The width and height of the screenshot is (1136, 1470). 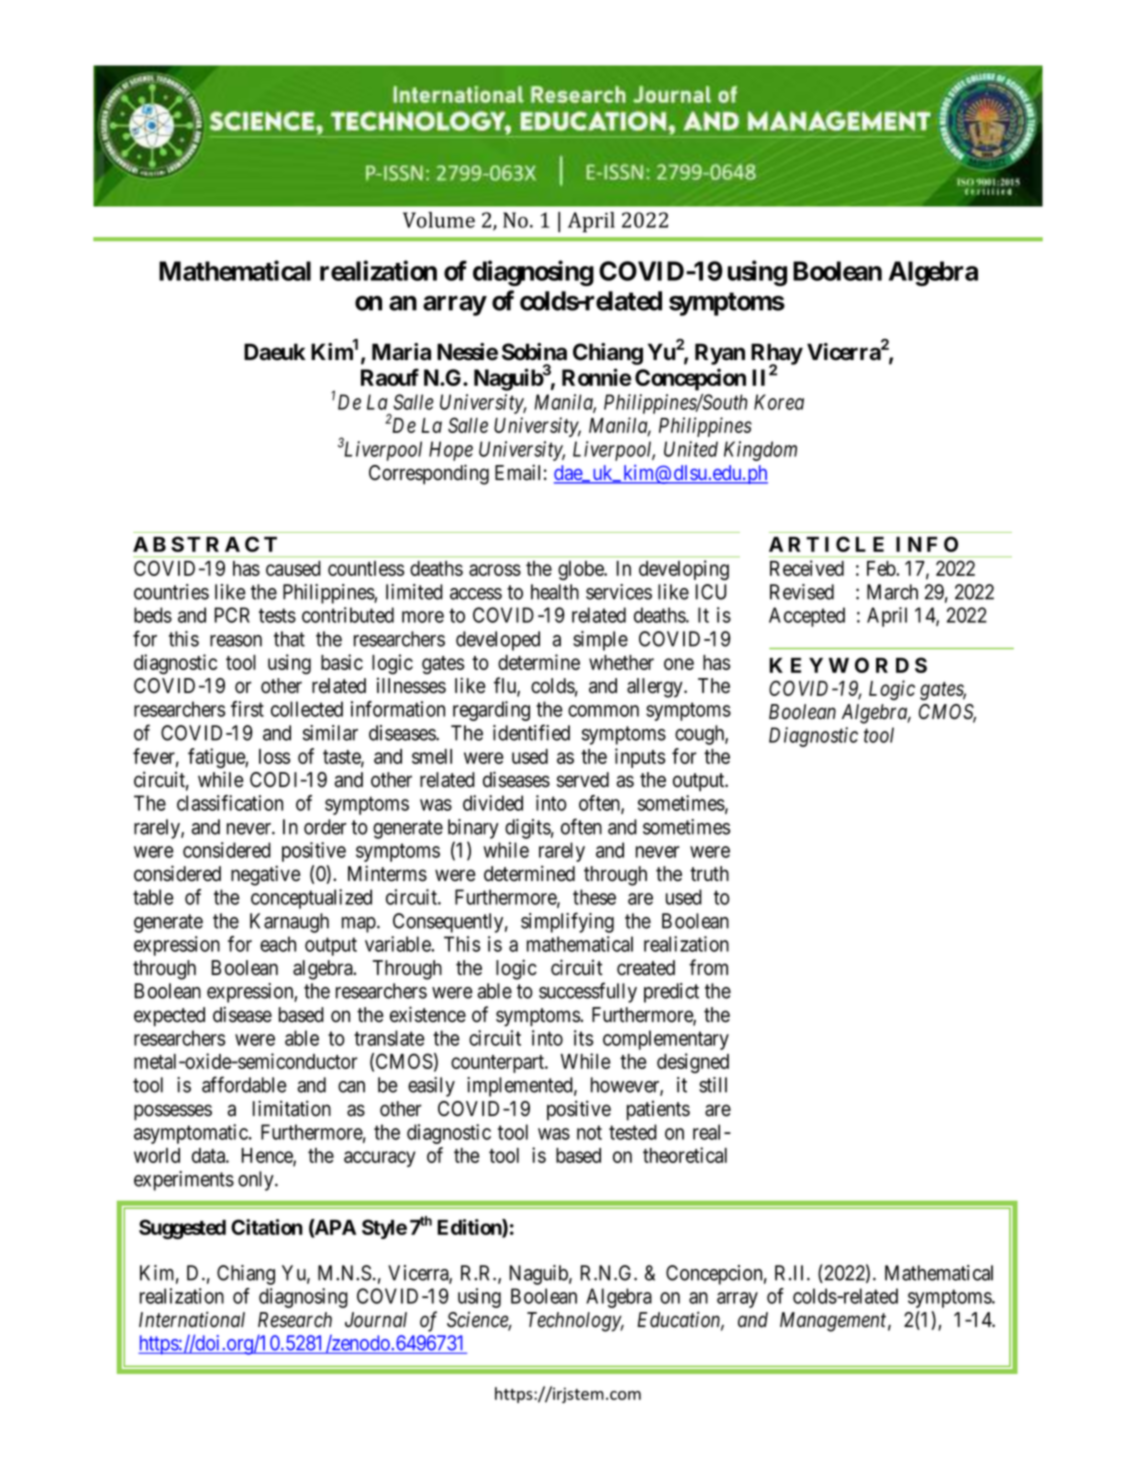 I want to click on International, so click(x=192, y=1319).
